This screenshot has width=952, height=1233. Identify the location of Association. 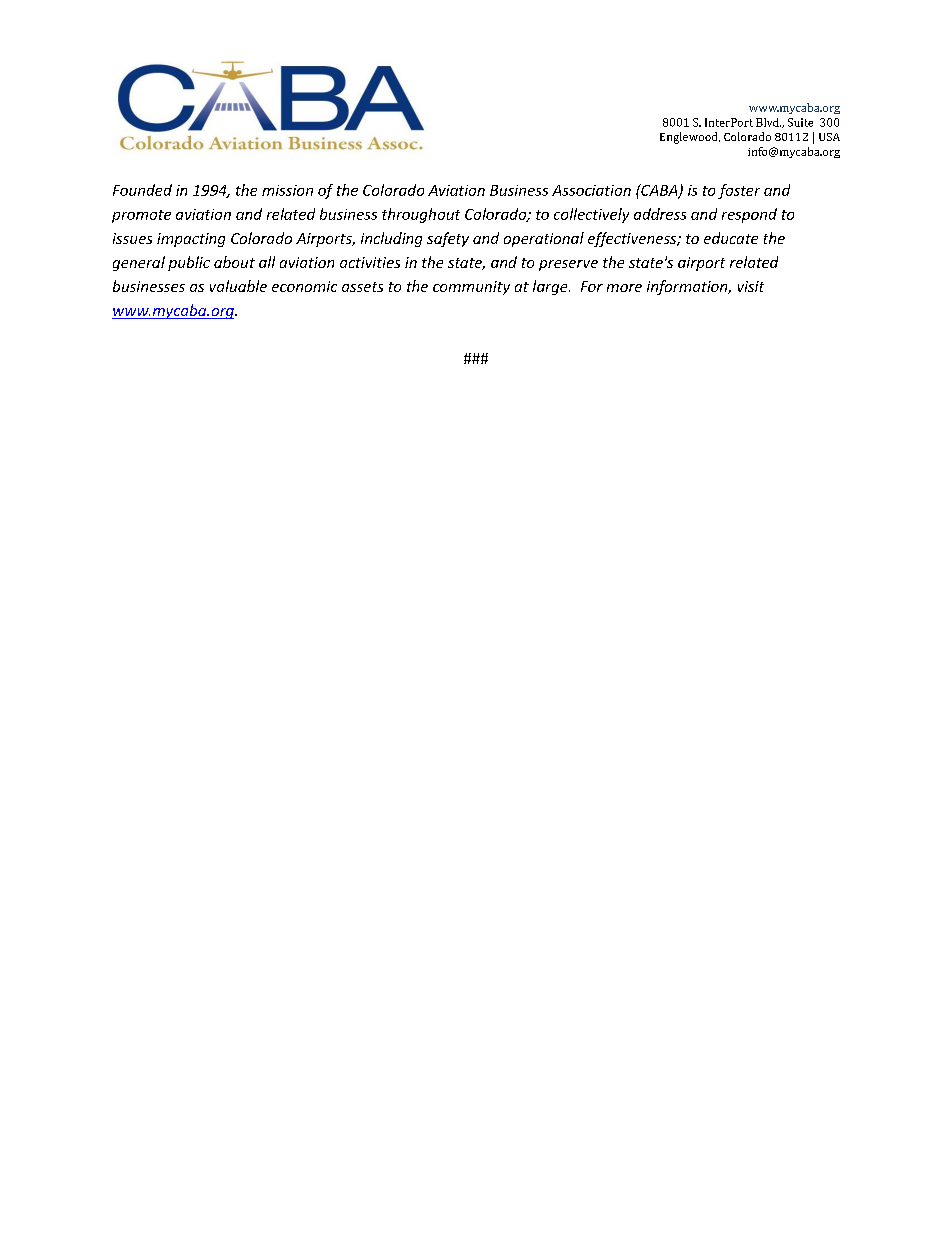
(591, 190).
